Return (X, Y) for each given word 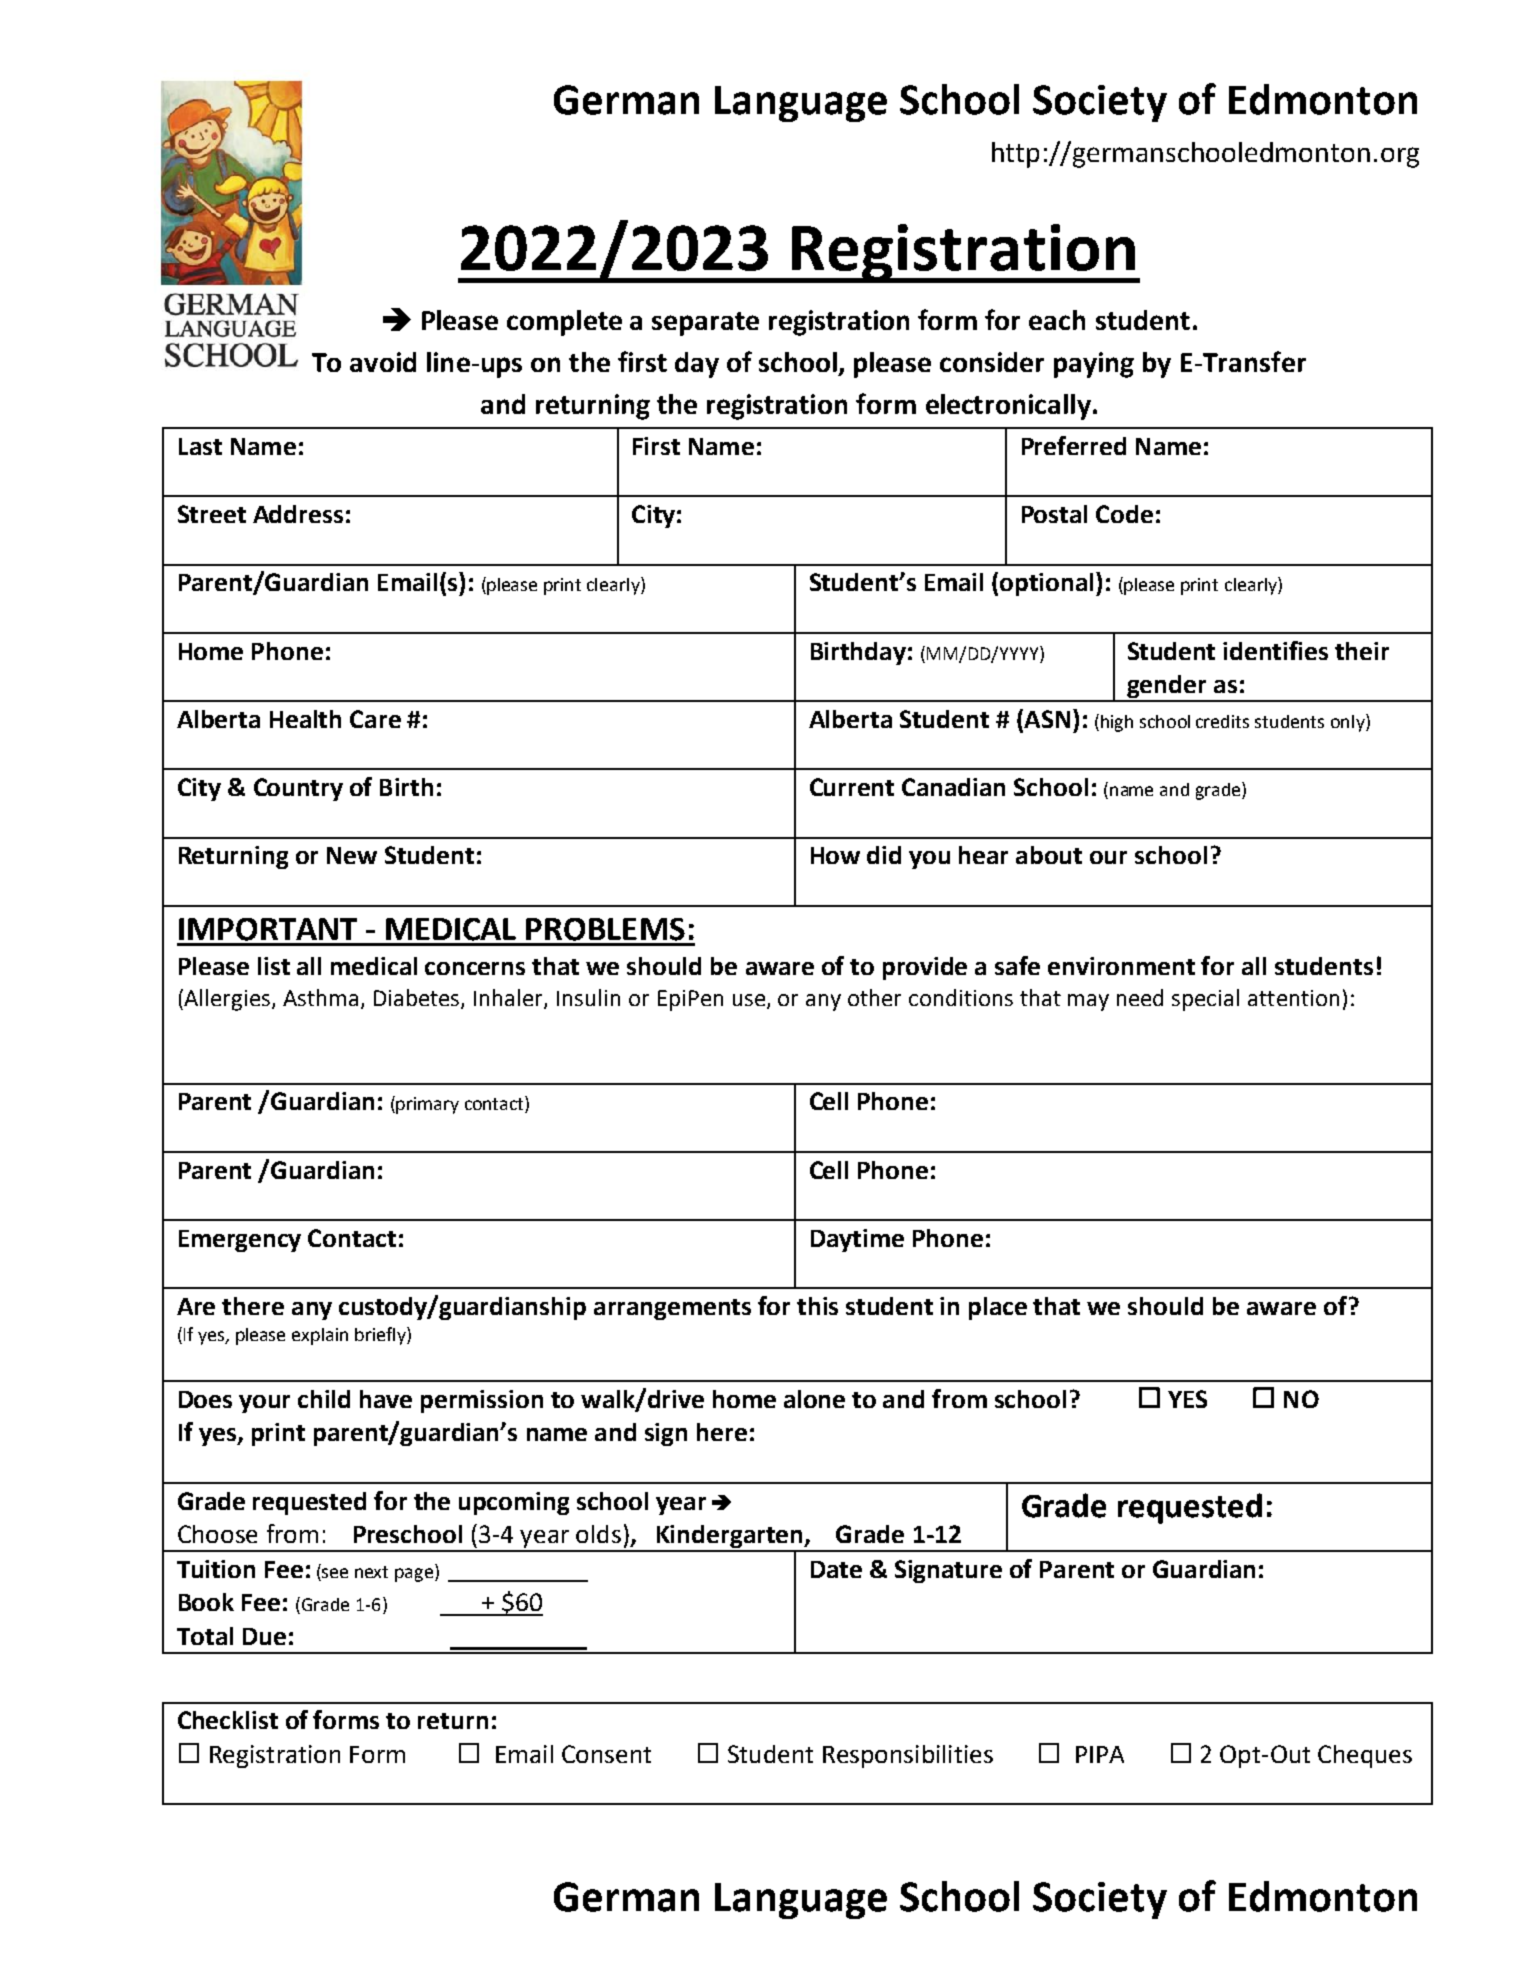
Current (852, 787)
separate (705, 324)
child (324, 1399)
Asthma (320, 997)
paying (1094, 365)
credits (1222, 721)
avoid (383, 362)
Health (305, 719)
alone (814, 1399)
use (749, 1000)
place (998, 1308)
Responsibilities (908, 1756)
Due (264, 1636)
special (1205, 1000)
